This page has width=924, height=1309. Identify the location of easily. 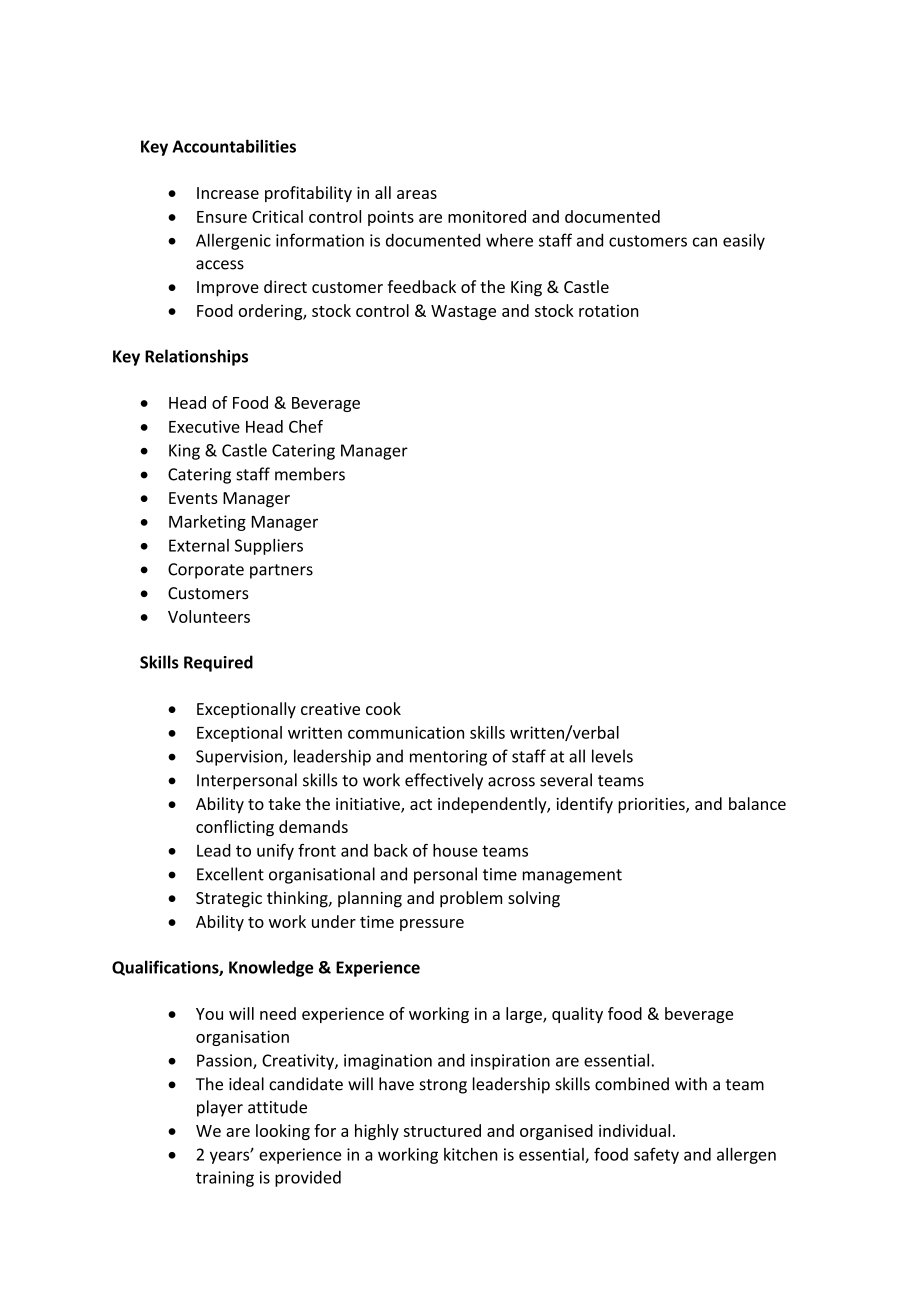
(744, 241).
